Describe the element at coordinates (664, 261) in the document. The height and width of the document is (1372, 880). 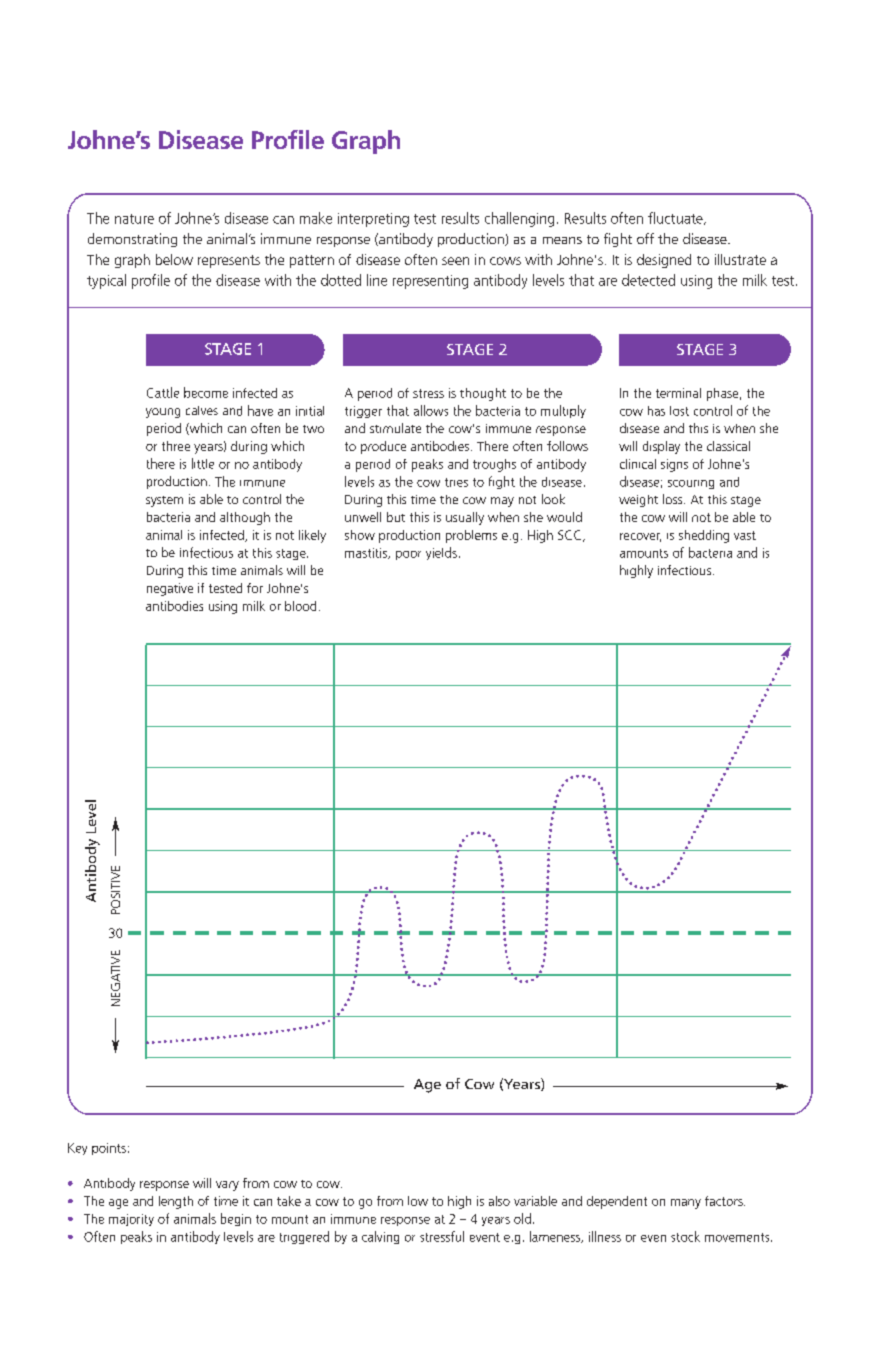
I see `designed` at that location.
